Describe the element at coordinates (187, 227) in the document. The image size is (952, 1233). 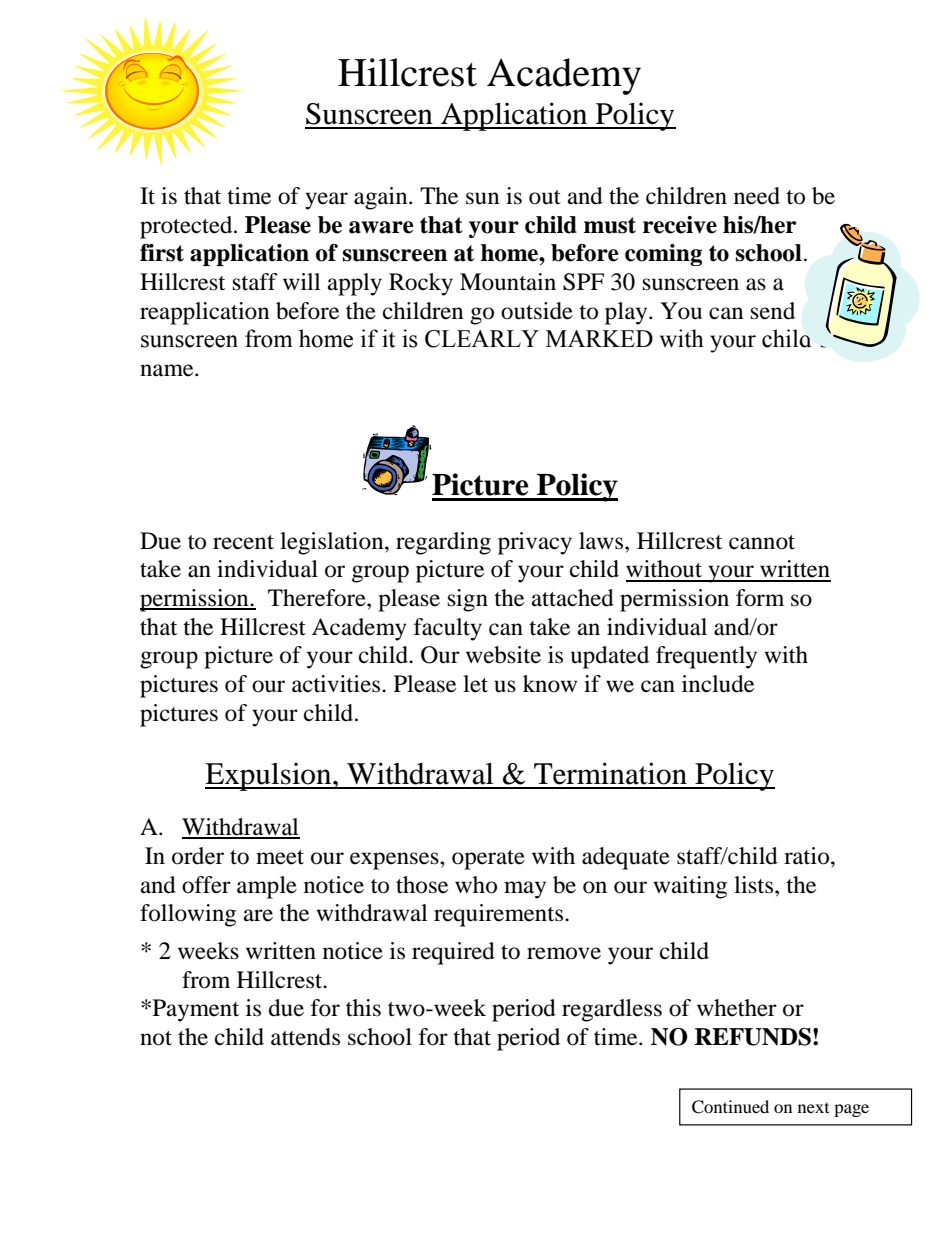
I see `protected` at that location.
